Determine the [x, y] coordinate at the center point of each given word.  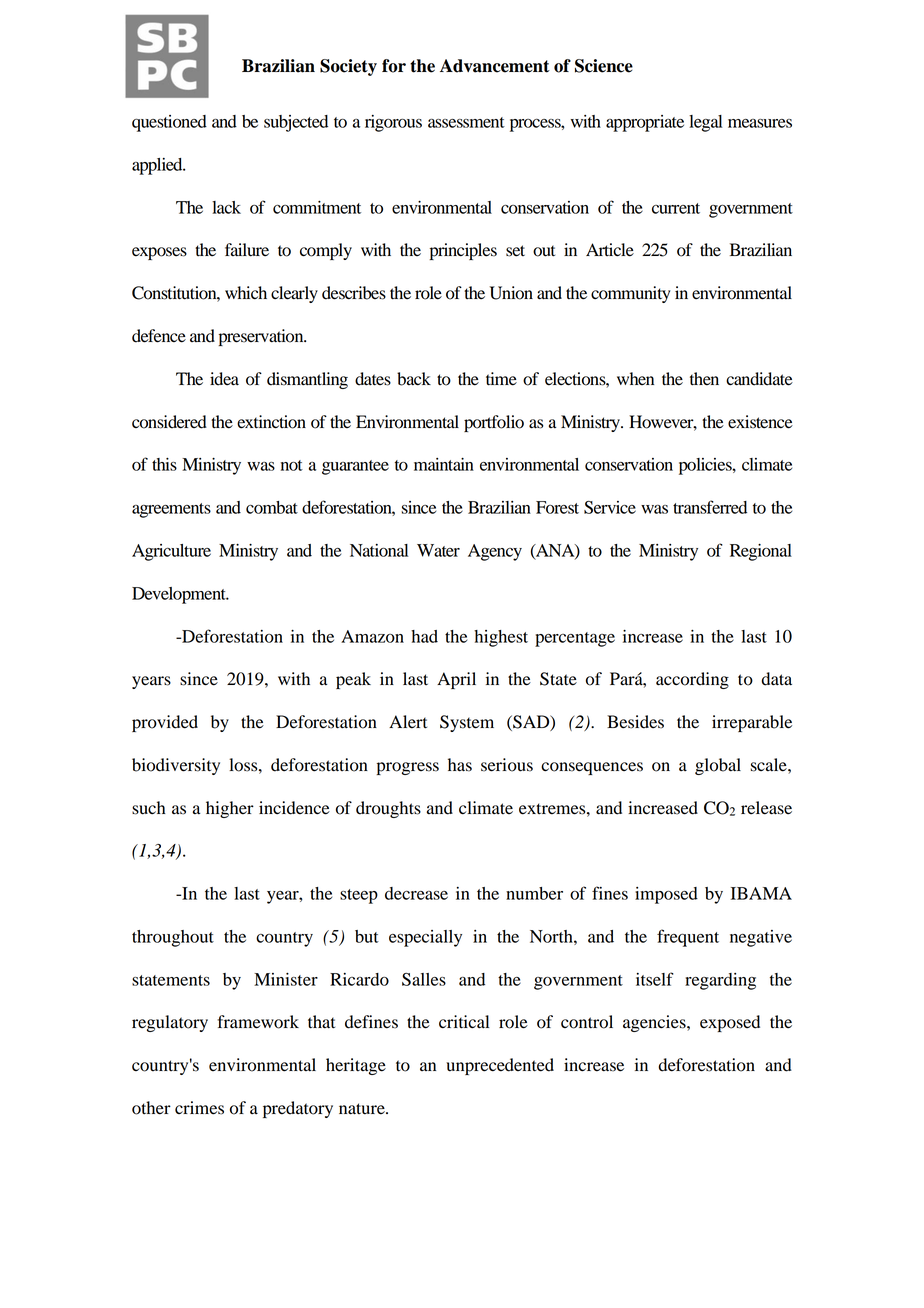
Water [438, 550]
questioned [169, 123]
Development [180, 595]
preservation [262, 337]
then [704, 379]
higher [230, 809]
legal [705, 123]
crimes [199, 1108]
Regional [761, 552]
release [766, 808]
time [501, 379]
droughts [388, 809]
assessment [466, 122]
